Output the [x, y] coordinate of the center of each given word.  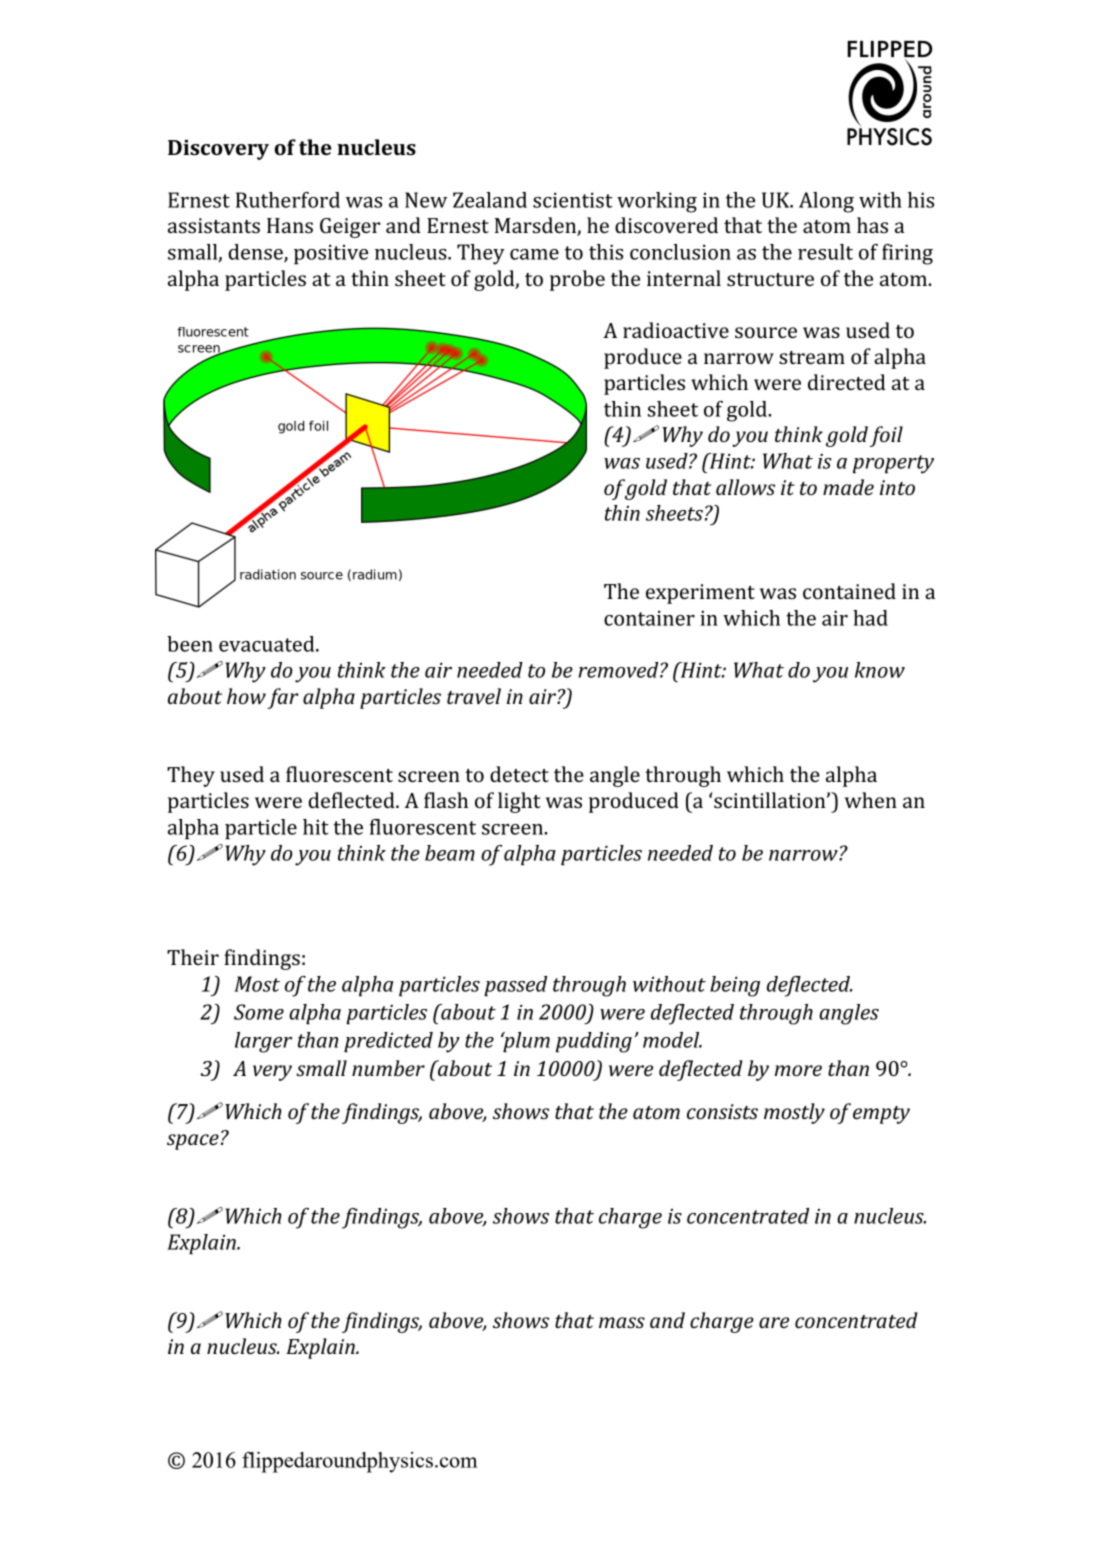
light [519, 802]
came [534, 254]
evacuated [268, 644]
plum [525, 1042]
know [880, 670]
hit [316, 827]
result [825, 252]
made [848, 487]
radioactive [676, 330]
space [193, 1142]
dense [256, 253]
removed [619, 670]
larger [263, 1042]
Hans [290, 225]
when [871, 800]
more [798, 1070]
